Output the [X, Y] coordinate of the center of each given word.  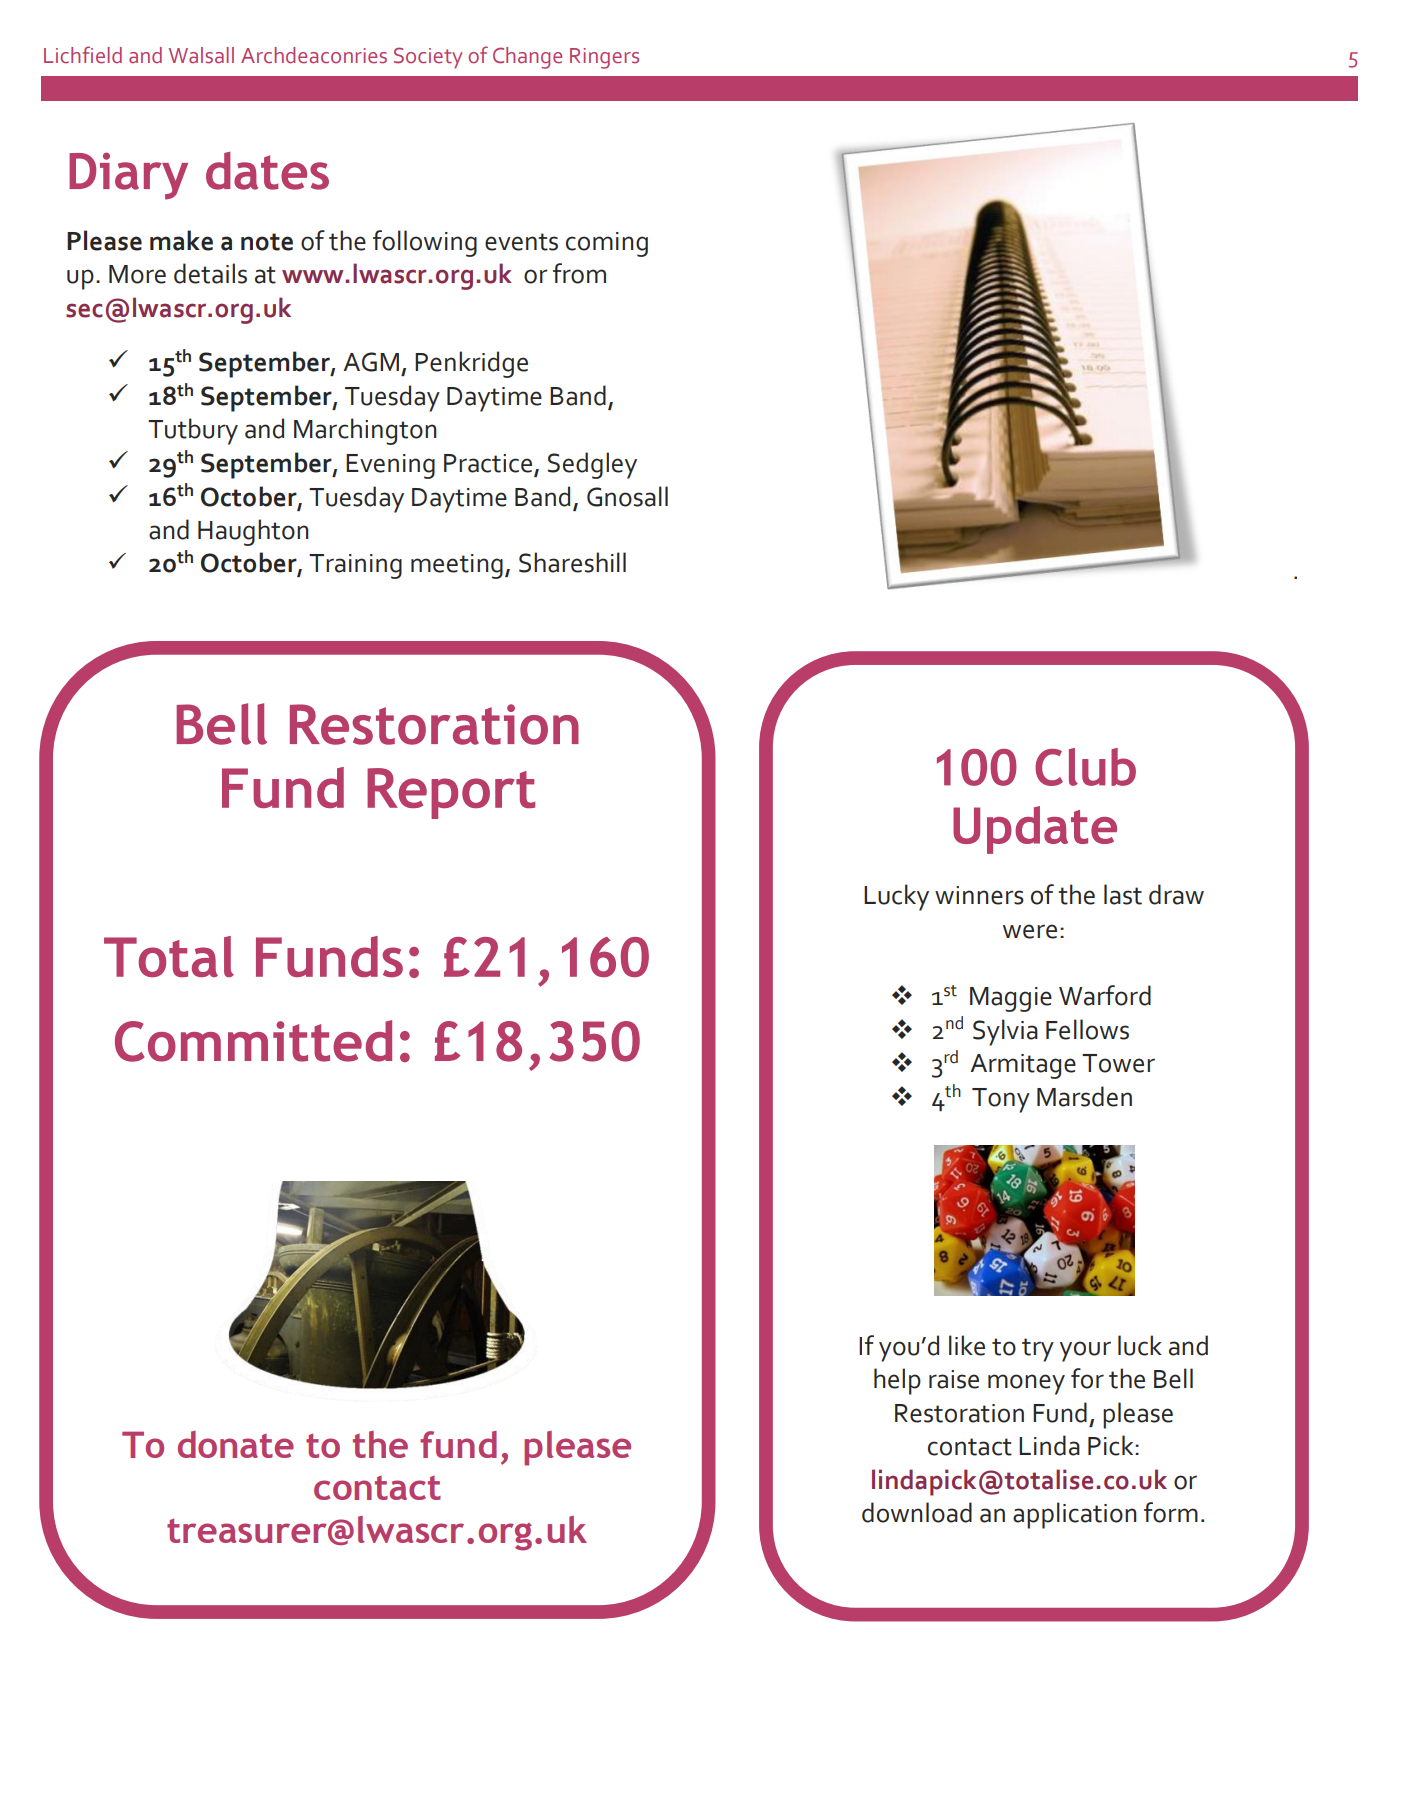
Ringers [604, 58]
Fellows [1087, 1029]
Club [1085, 767]
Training [355, 566]
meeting [457, 566]
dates [267, 171]
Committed [253, 1041]
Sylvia [1005, 1032]
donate [236, 1444]
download [917, 1512]
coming [607, 244]
